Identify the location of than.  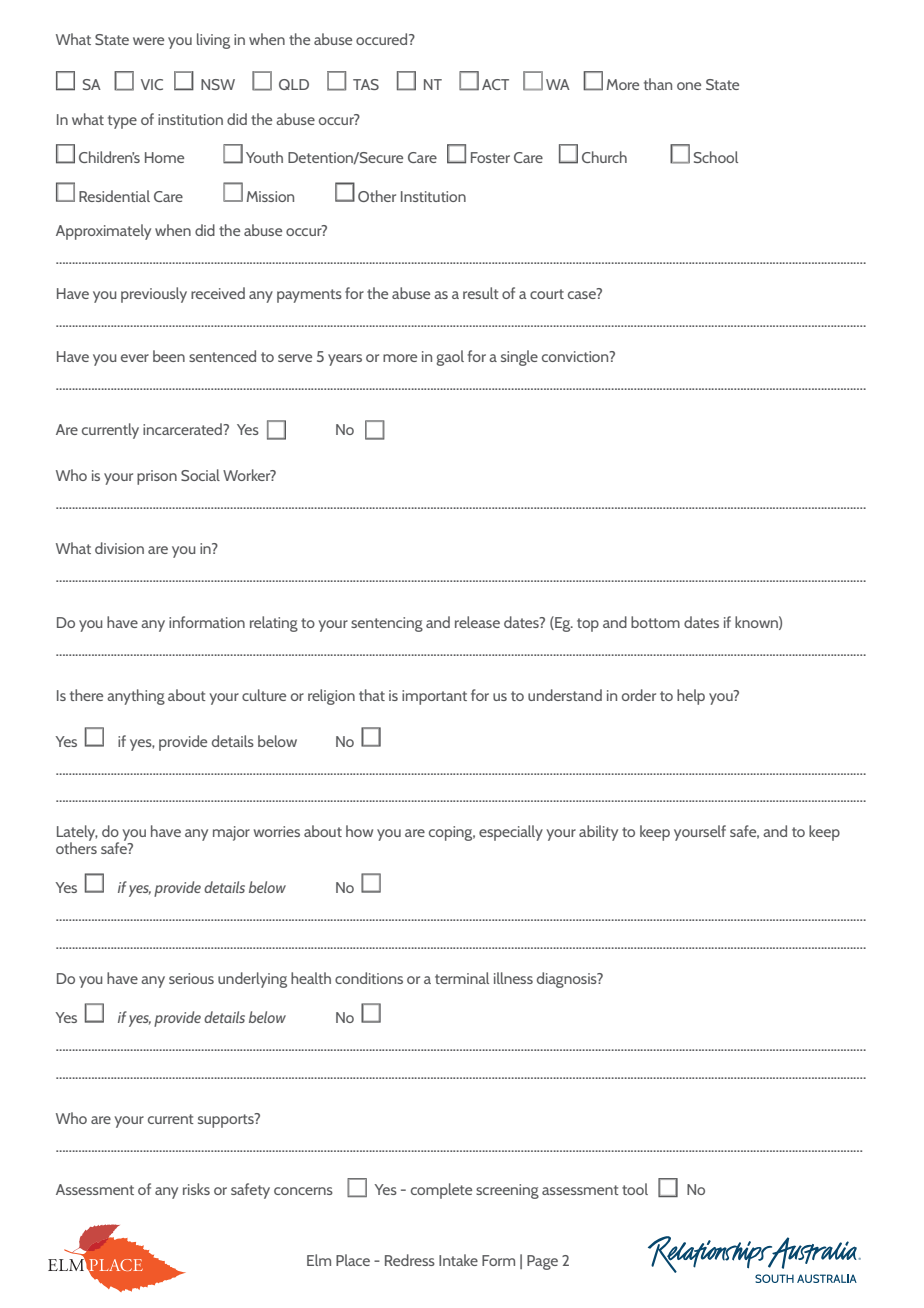
(658, 84).
